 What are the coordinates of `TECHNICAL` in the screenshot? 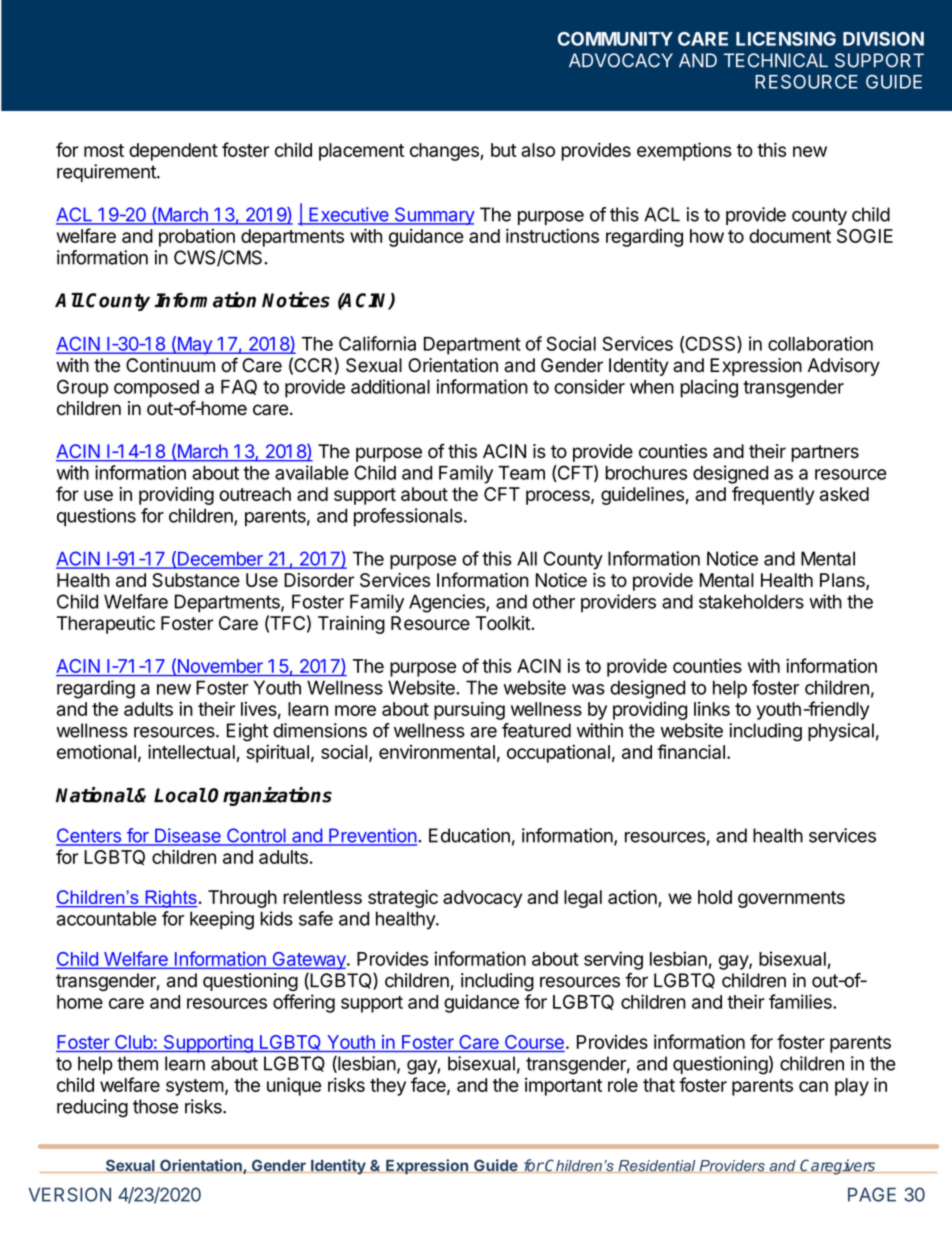 It's located at (776, 60).
